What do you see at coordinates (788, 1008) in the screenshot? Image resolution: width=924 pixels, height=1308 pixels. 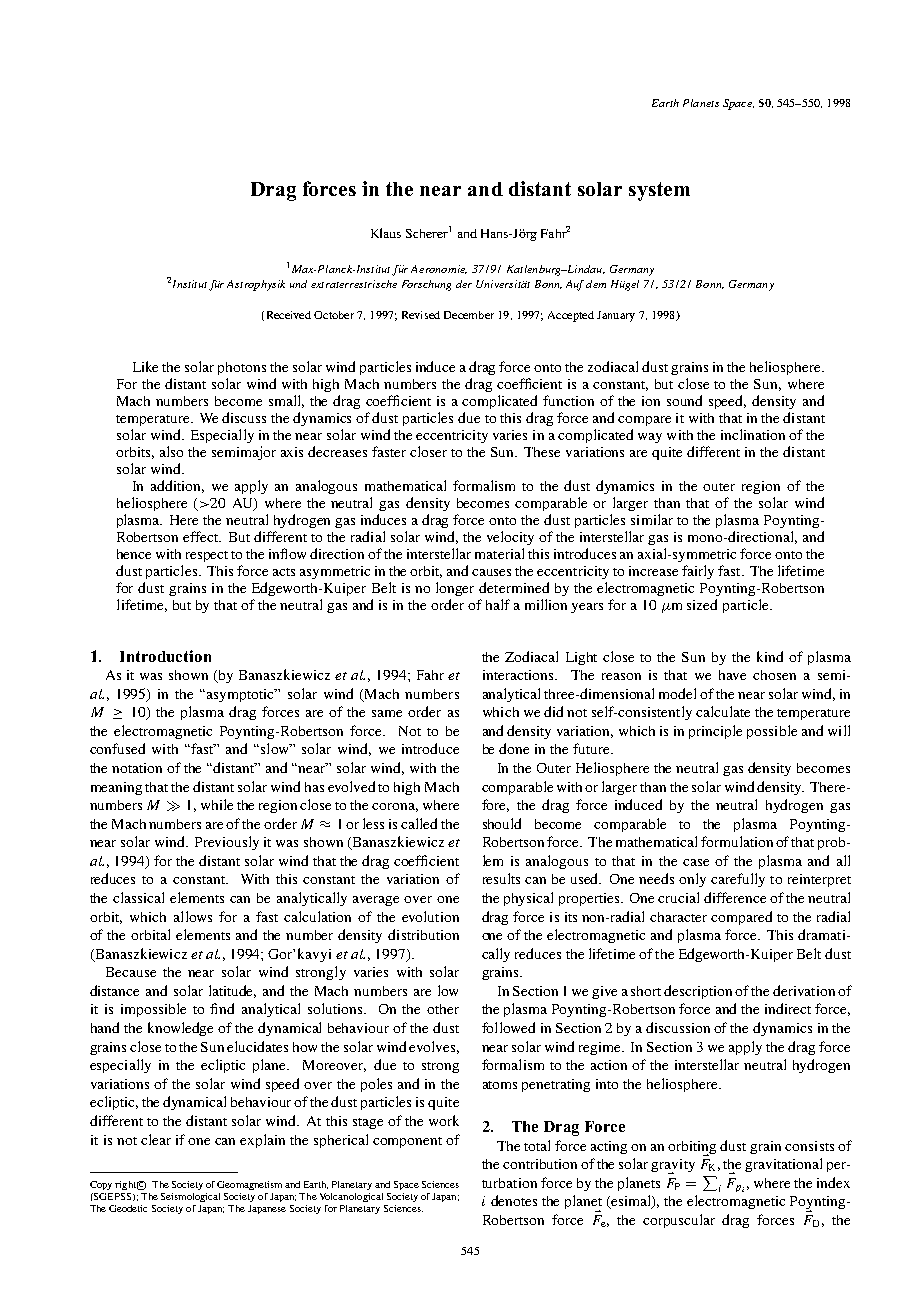 I see `indirect` at bounding box center [788, 1008].
